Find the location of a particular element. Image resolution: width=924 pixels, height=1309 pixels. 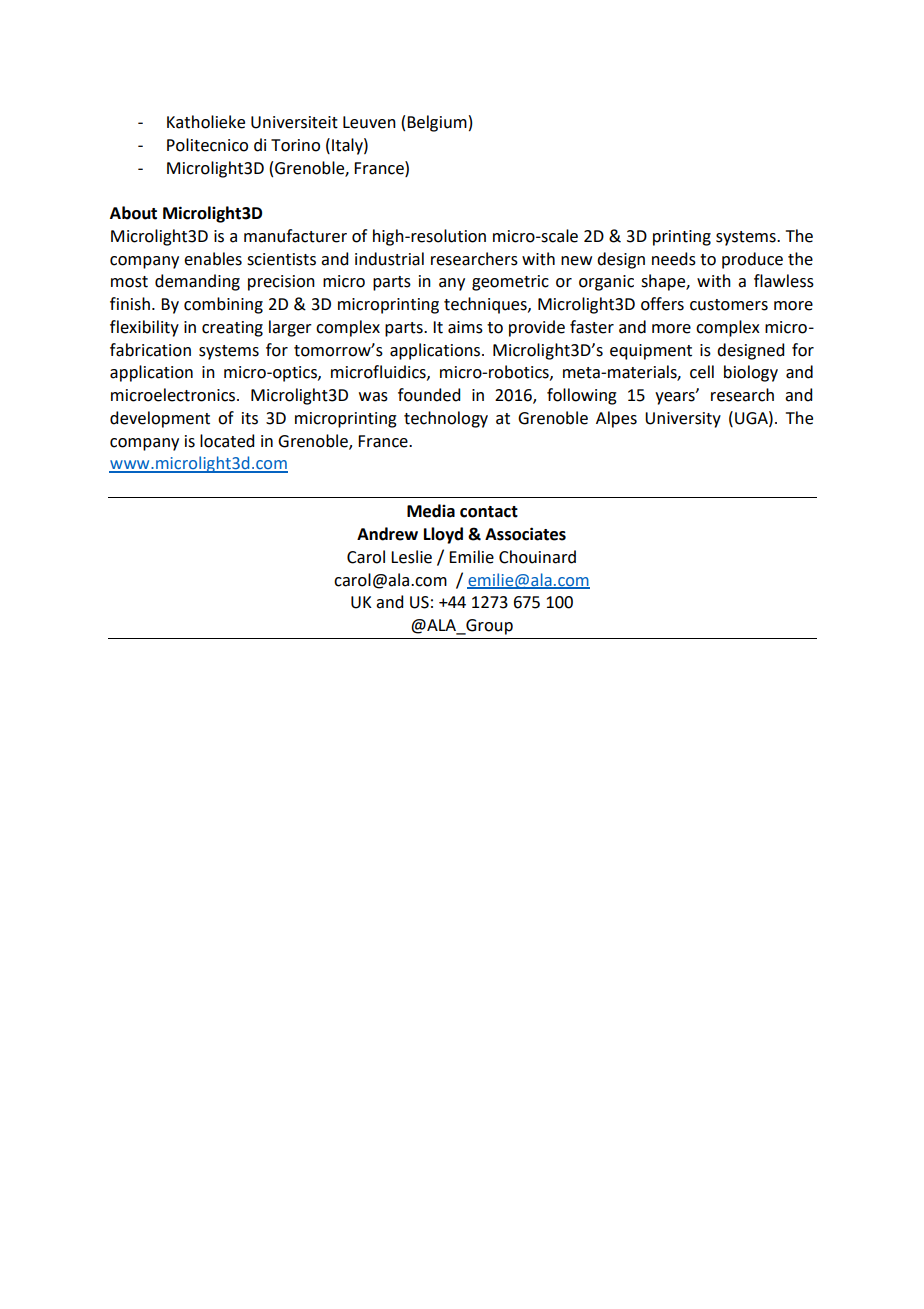

equipment is located at coordinates (651, 352).
